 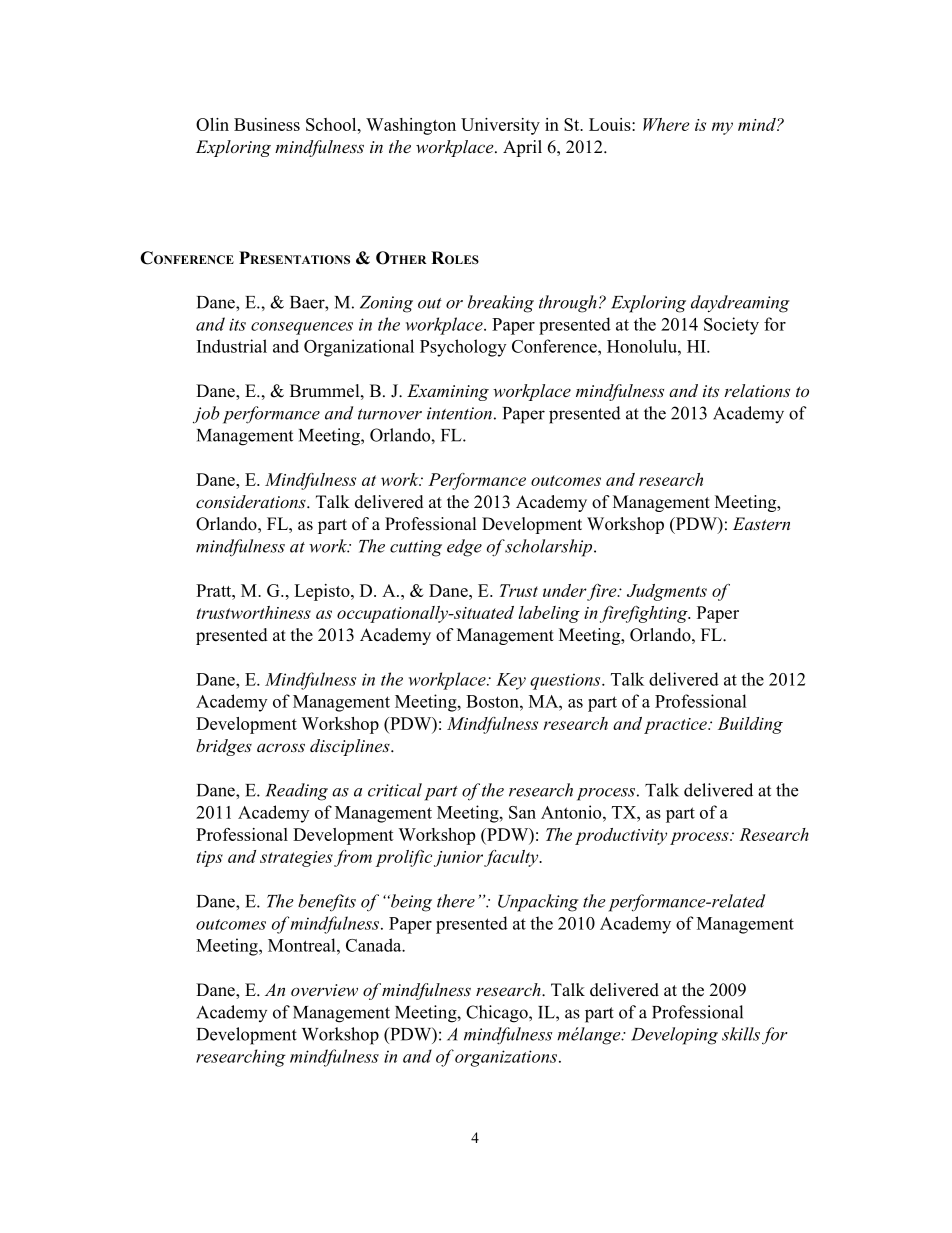 What do you see at coordinates (674, 1036) in the page?
I see `Developing` at bounding box center [674, 1036].
